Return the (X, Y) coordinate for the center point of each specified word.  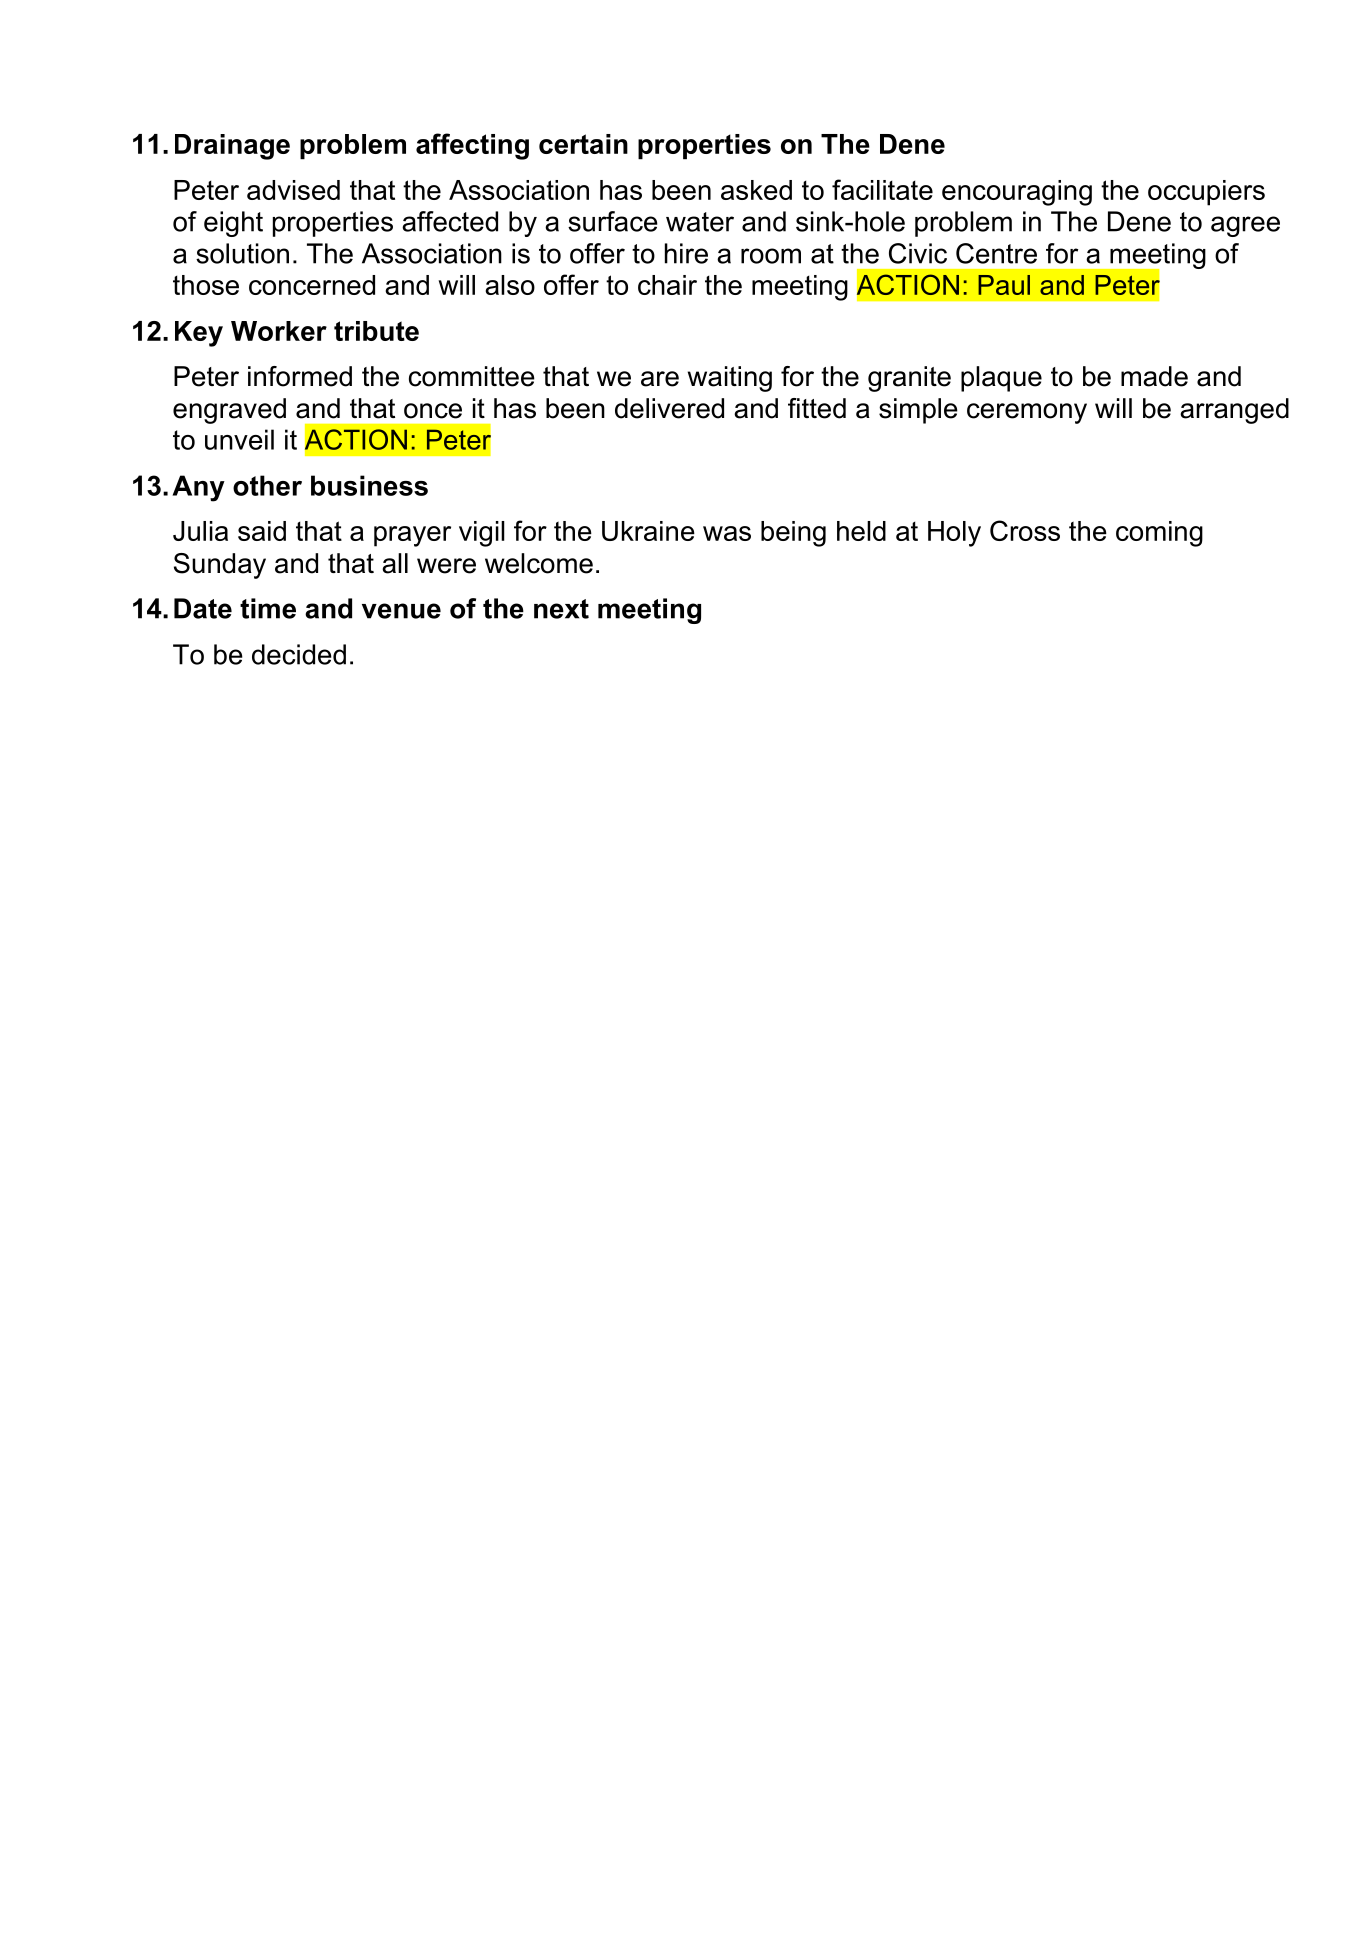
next (561, 609)
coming (1159, 534)
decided (299, 654)
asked (756, 190)
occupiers (1206, 193)
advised (293, 190)
